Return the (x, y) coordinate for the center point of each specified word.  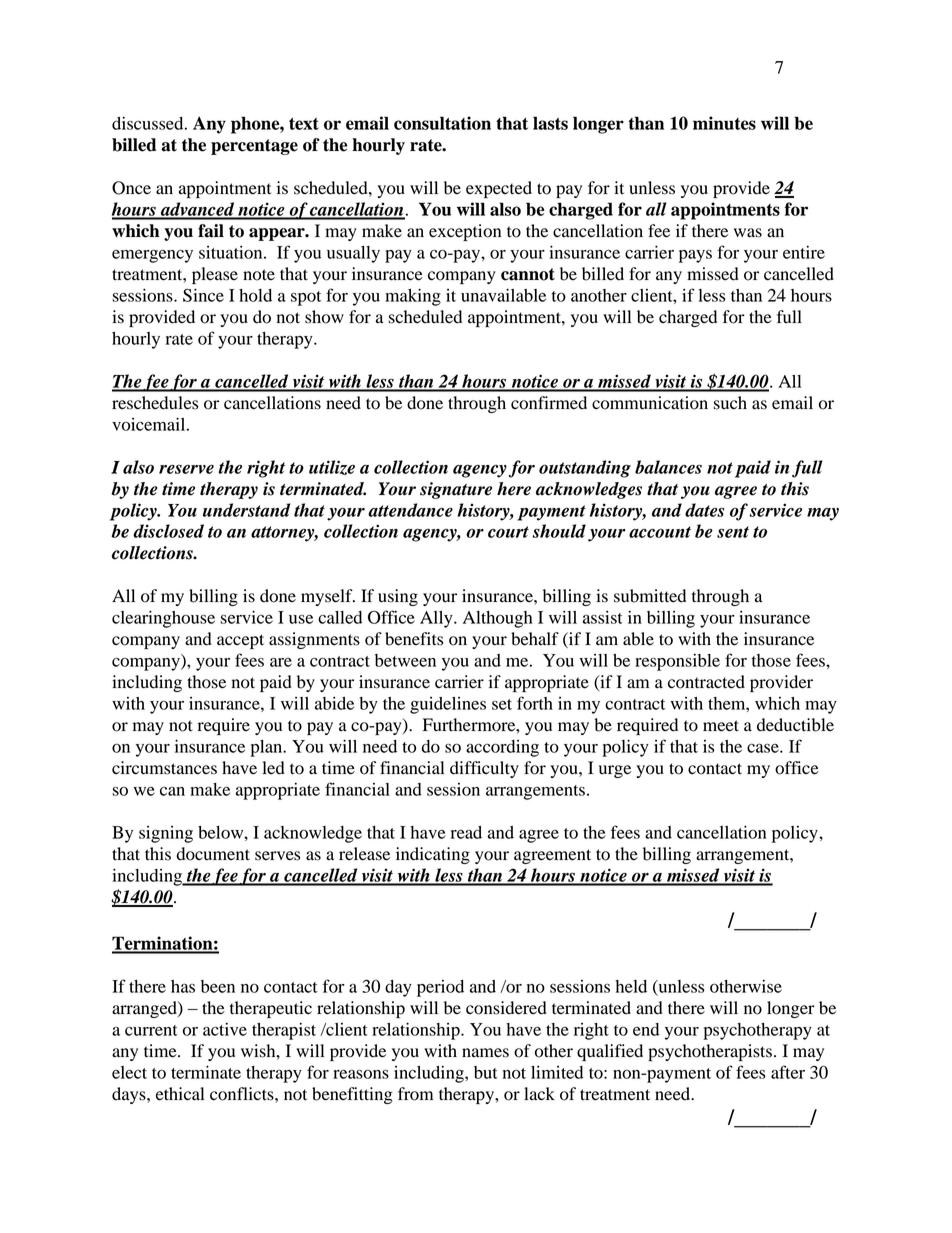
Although (498, 619)
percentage (254, 147)
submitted (650, 596)
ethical (180, 1094)
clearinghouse (163, 619)
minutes (724, 123)
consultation (442, 123)
